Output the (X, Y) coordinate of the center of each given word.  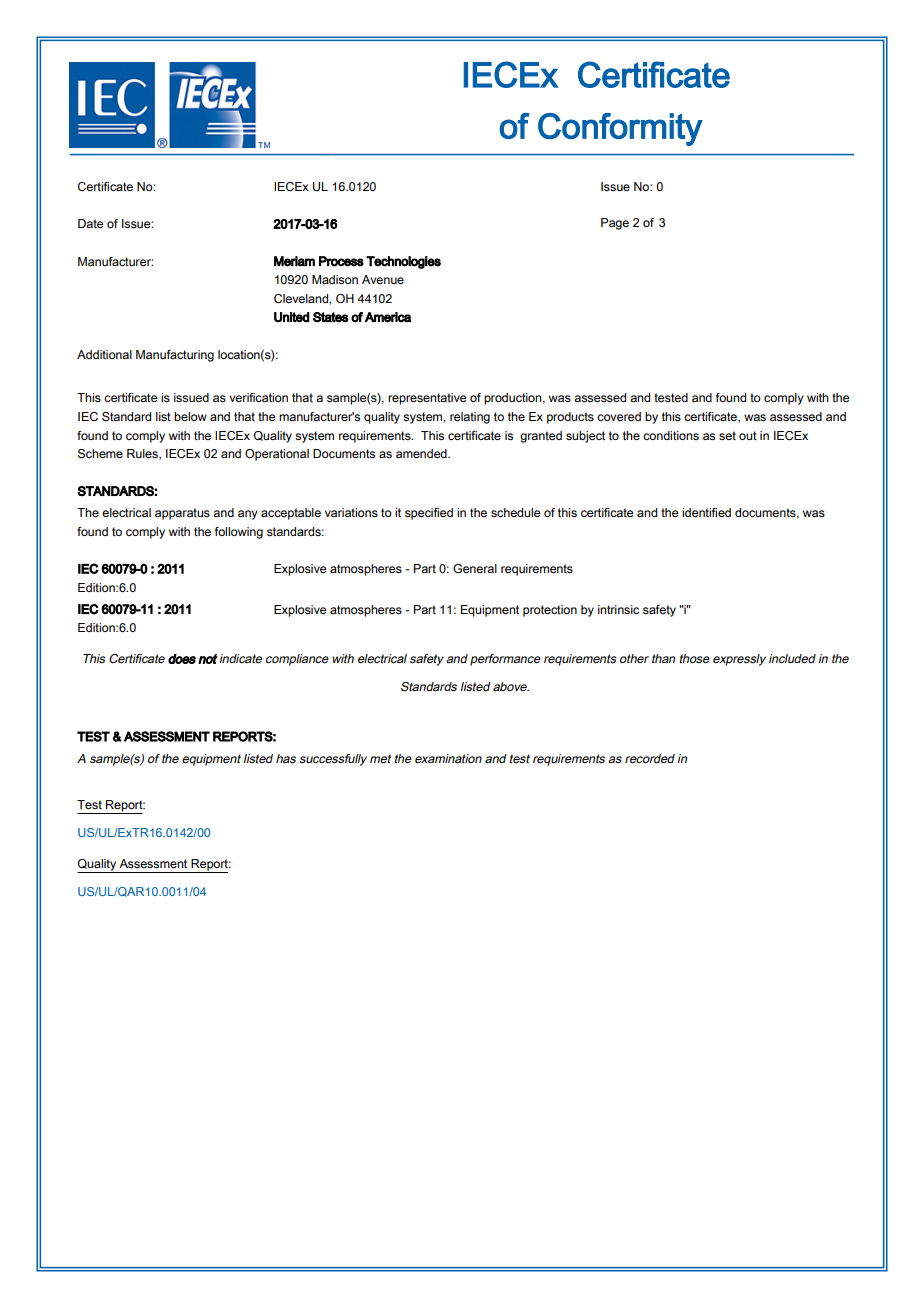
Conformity (620, 129)
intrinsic (618, 609)
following (239, 533)
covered (619, 416)
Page (615, 224)
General (475, 568)
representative (427, 399)
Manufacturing (175, 356)
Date (90, 223)
